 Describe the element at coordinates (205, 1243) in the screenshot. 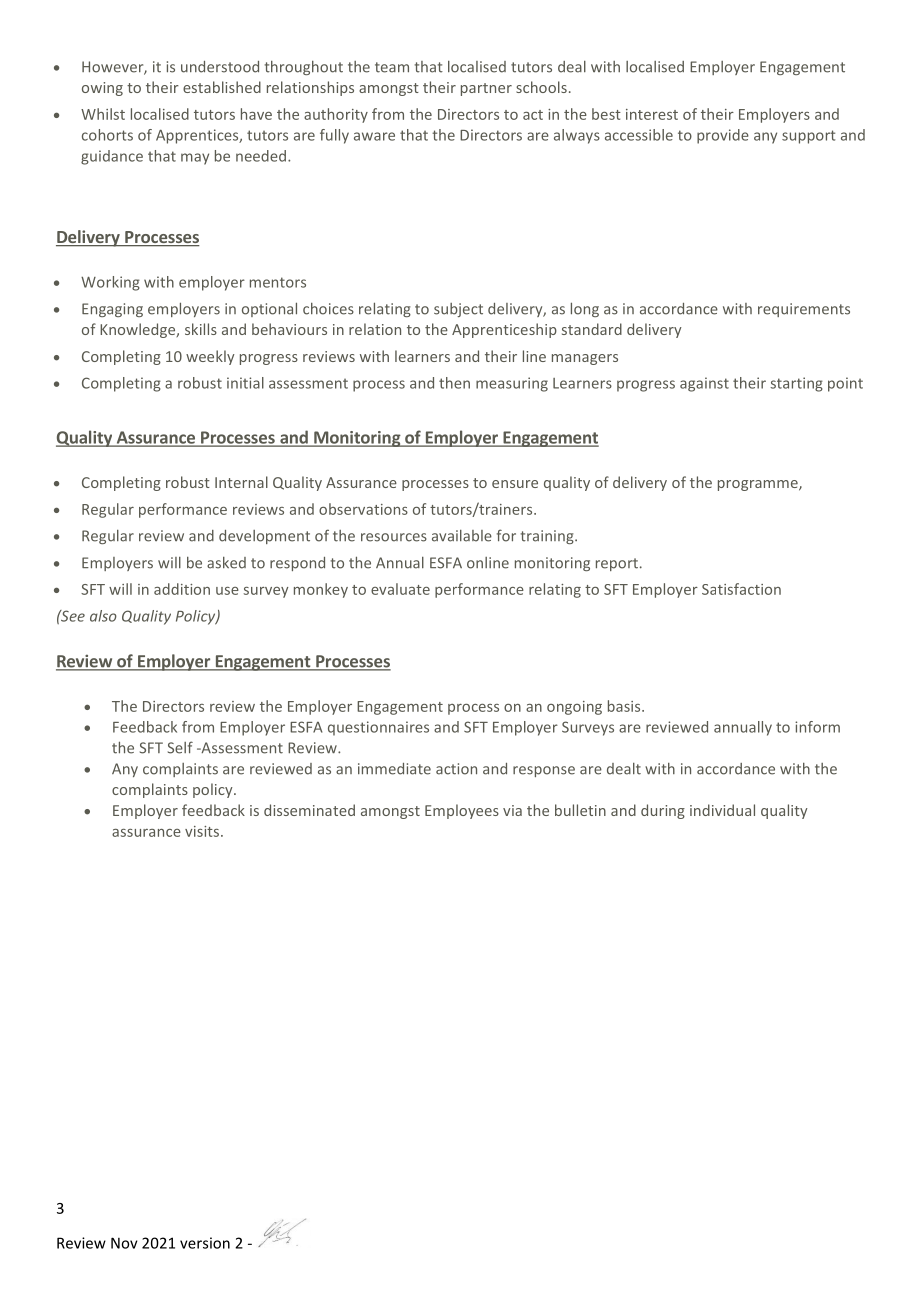

I see `version` at that location.
